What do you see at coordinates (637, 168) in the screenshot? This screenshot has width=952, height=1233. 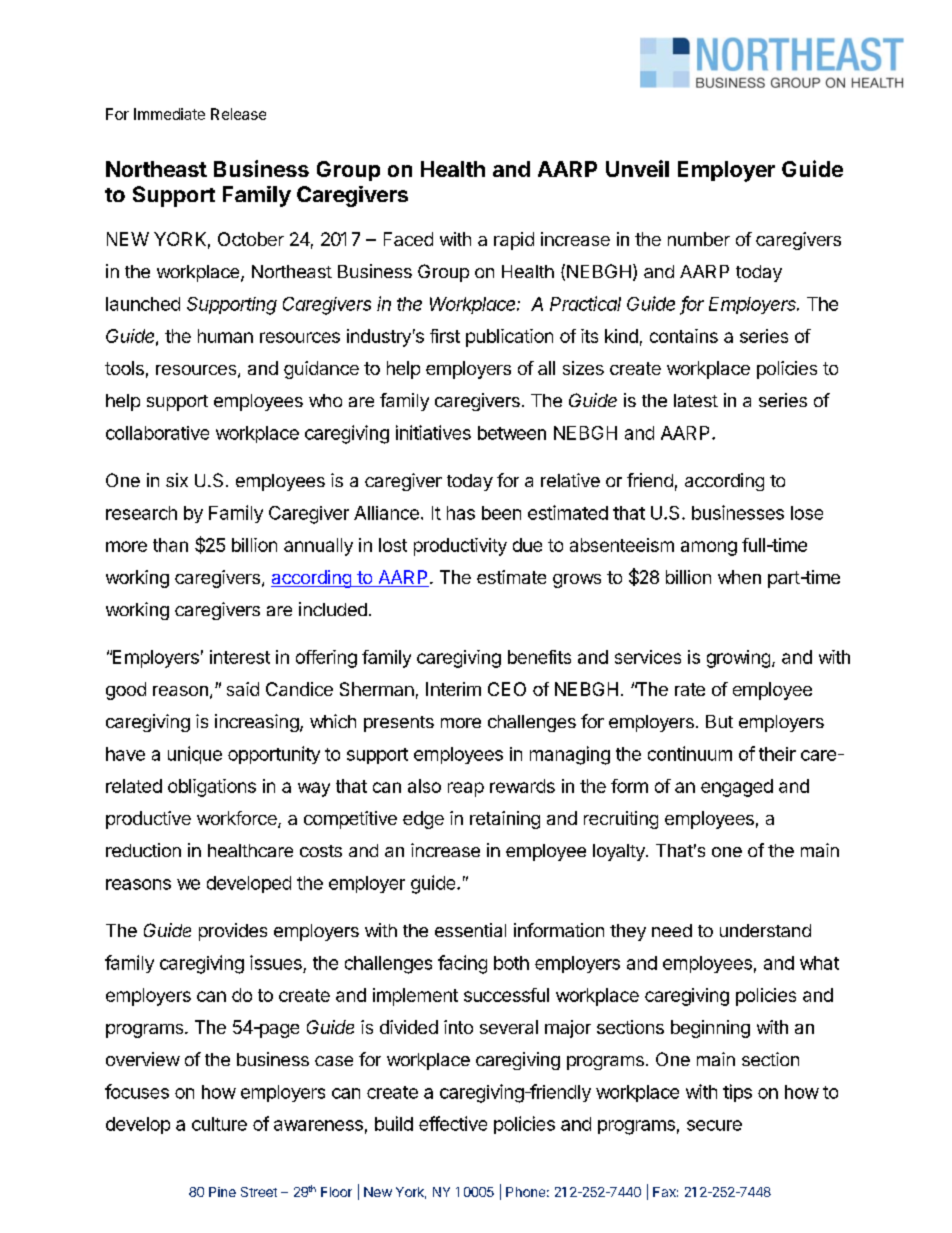 I see `Unveil` at bounding box center [637, 168].
